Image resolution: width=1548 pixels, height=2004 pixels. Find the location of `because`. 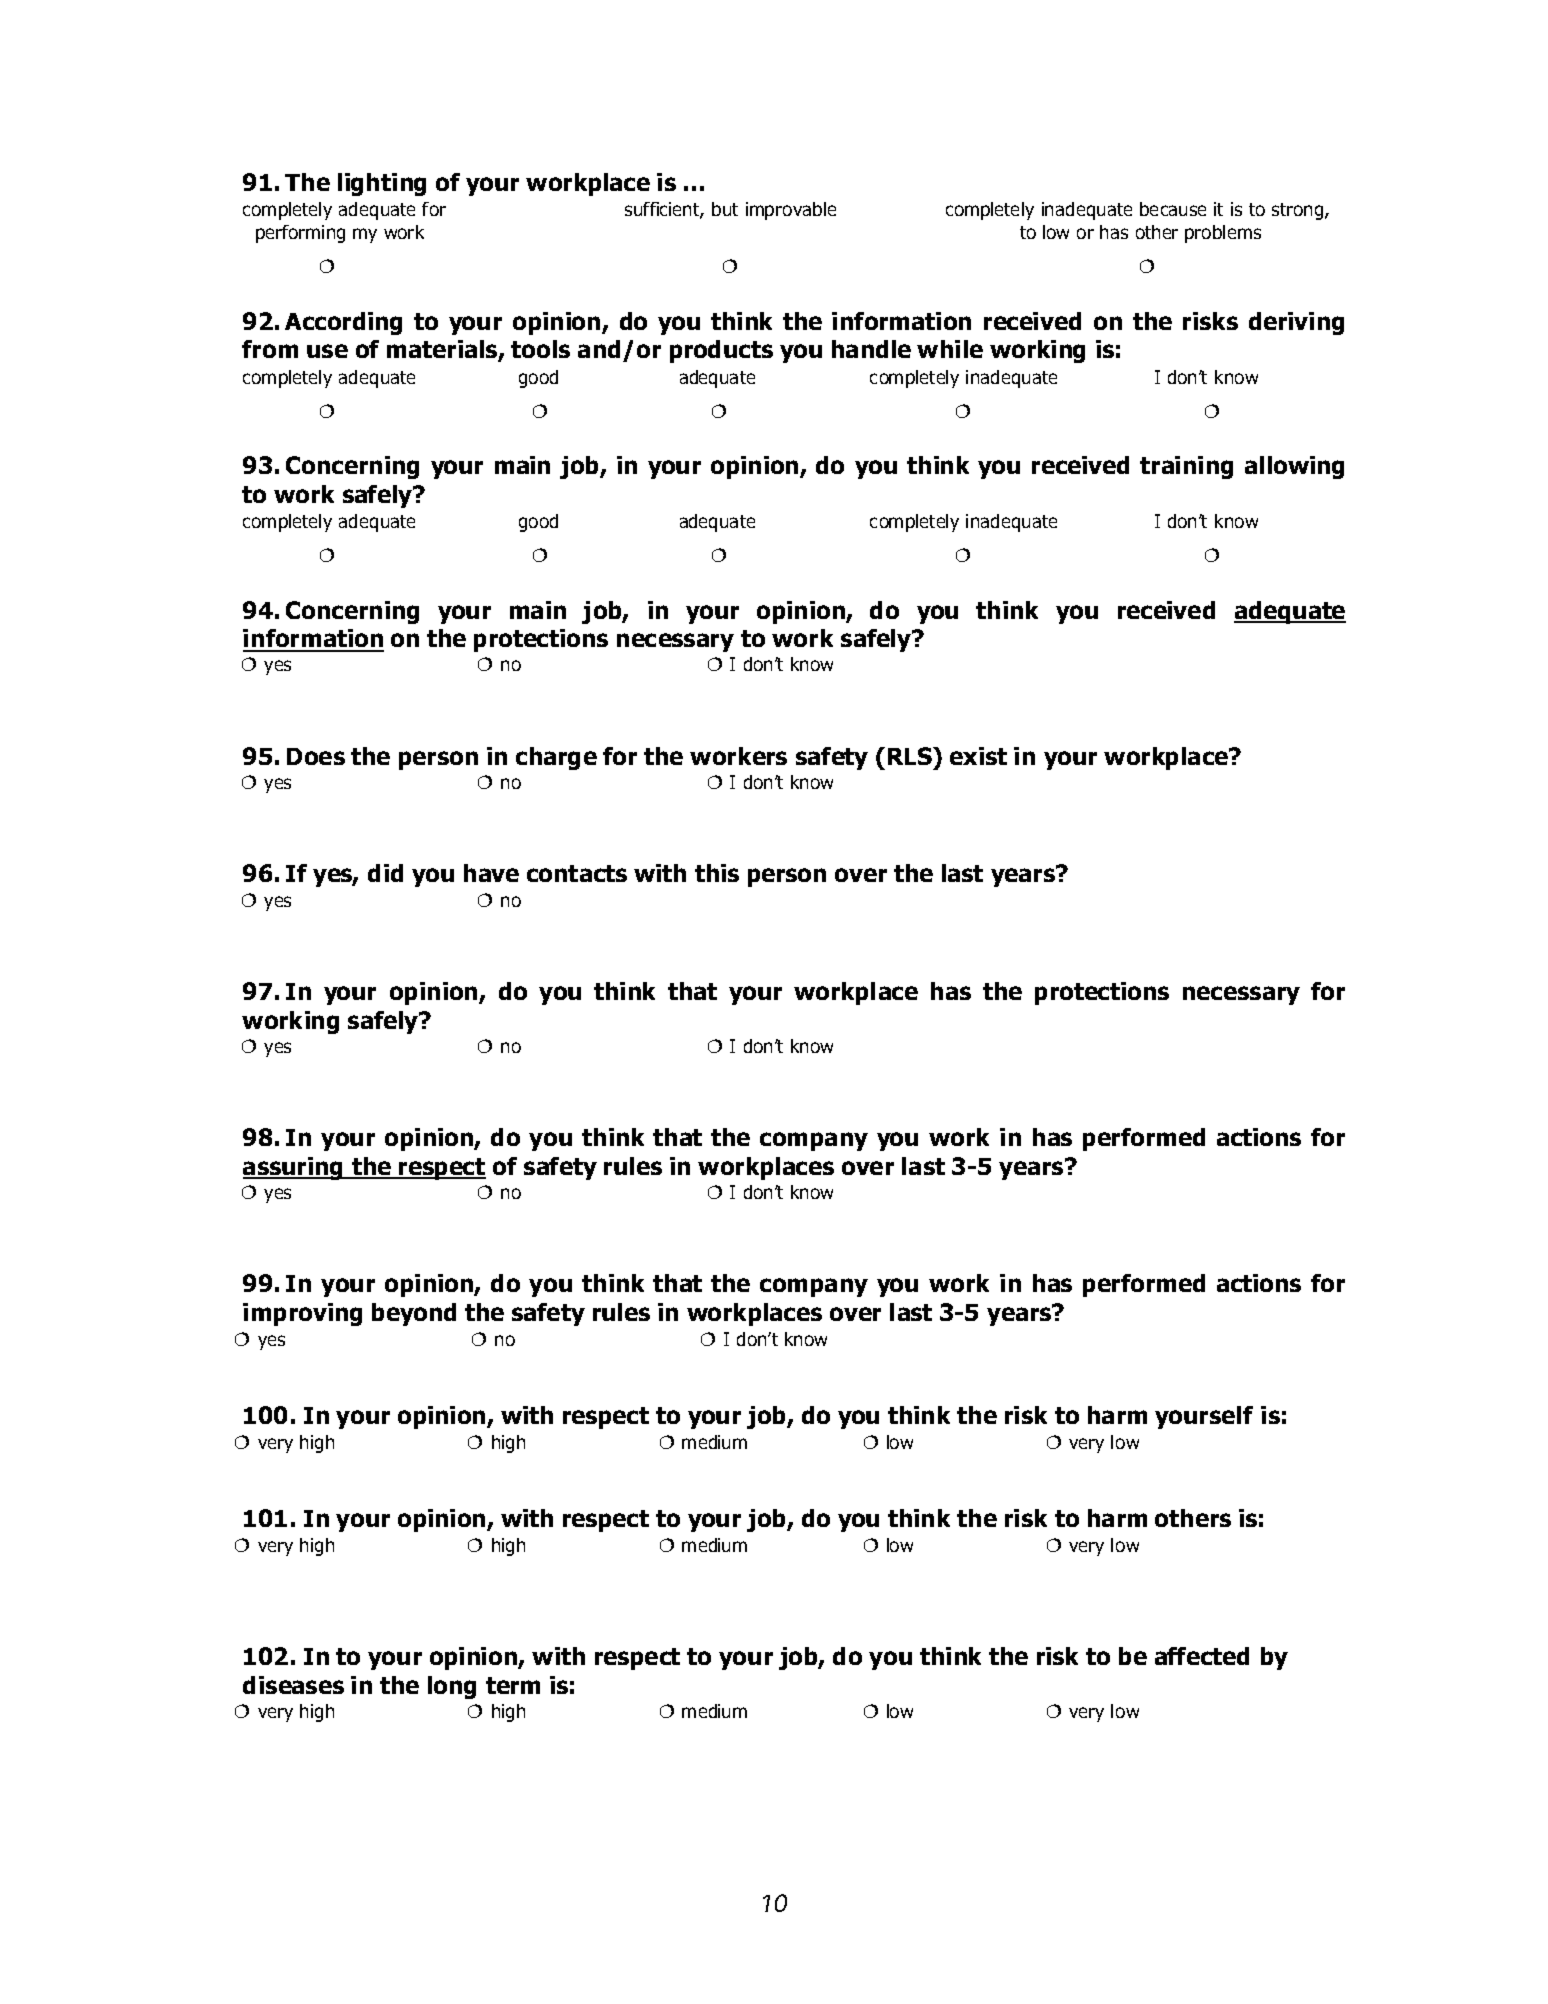

because is located at coordinates (1173, 209).
